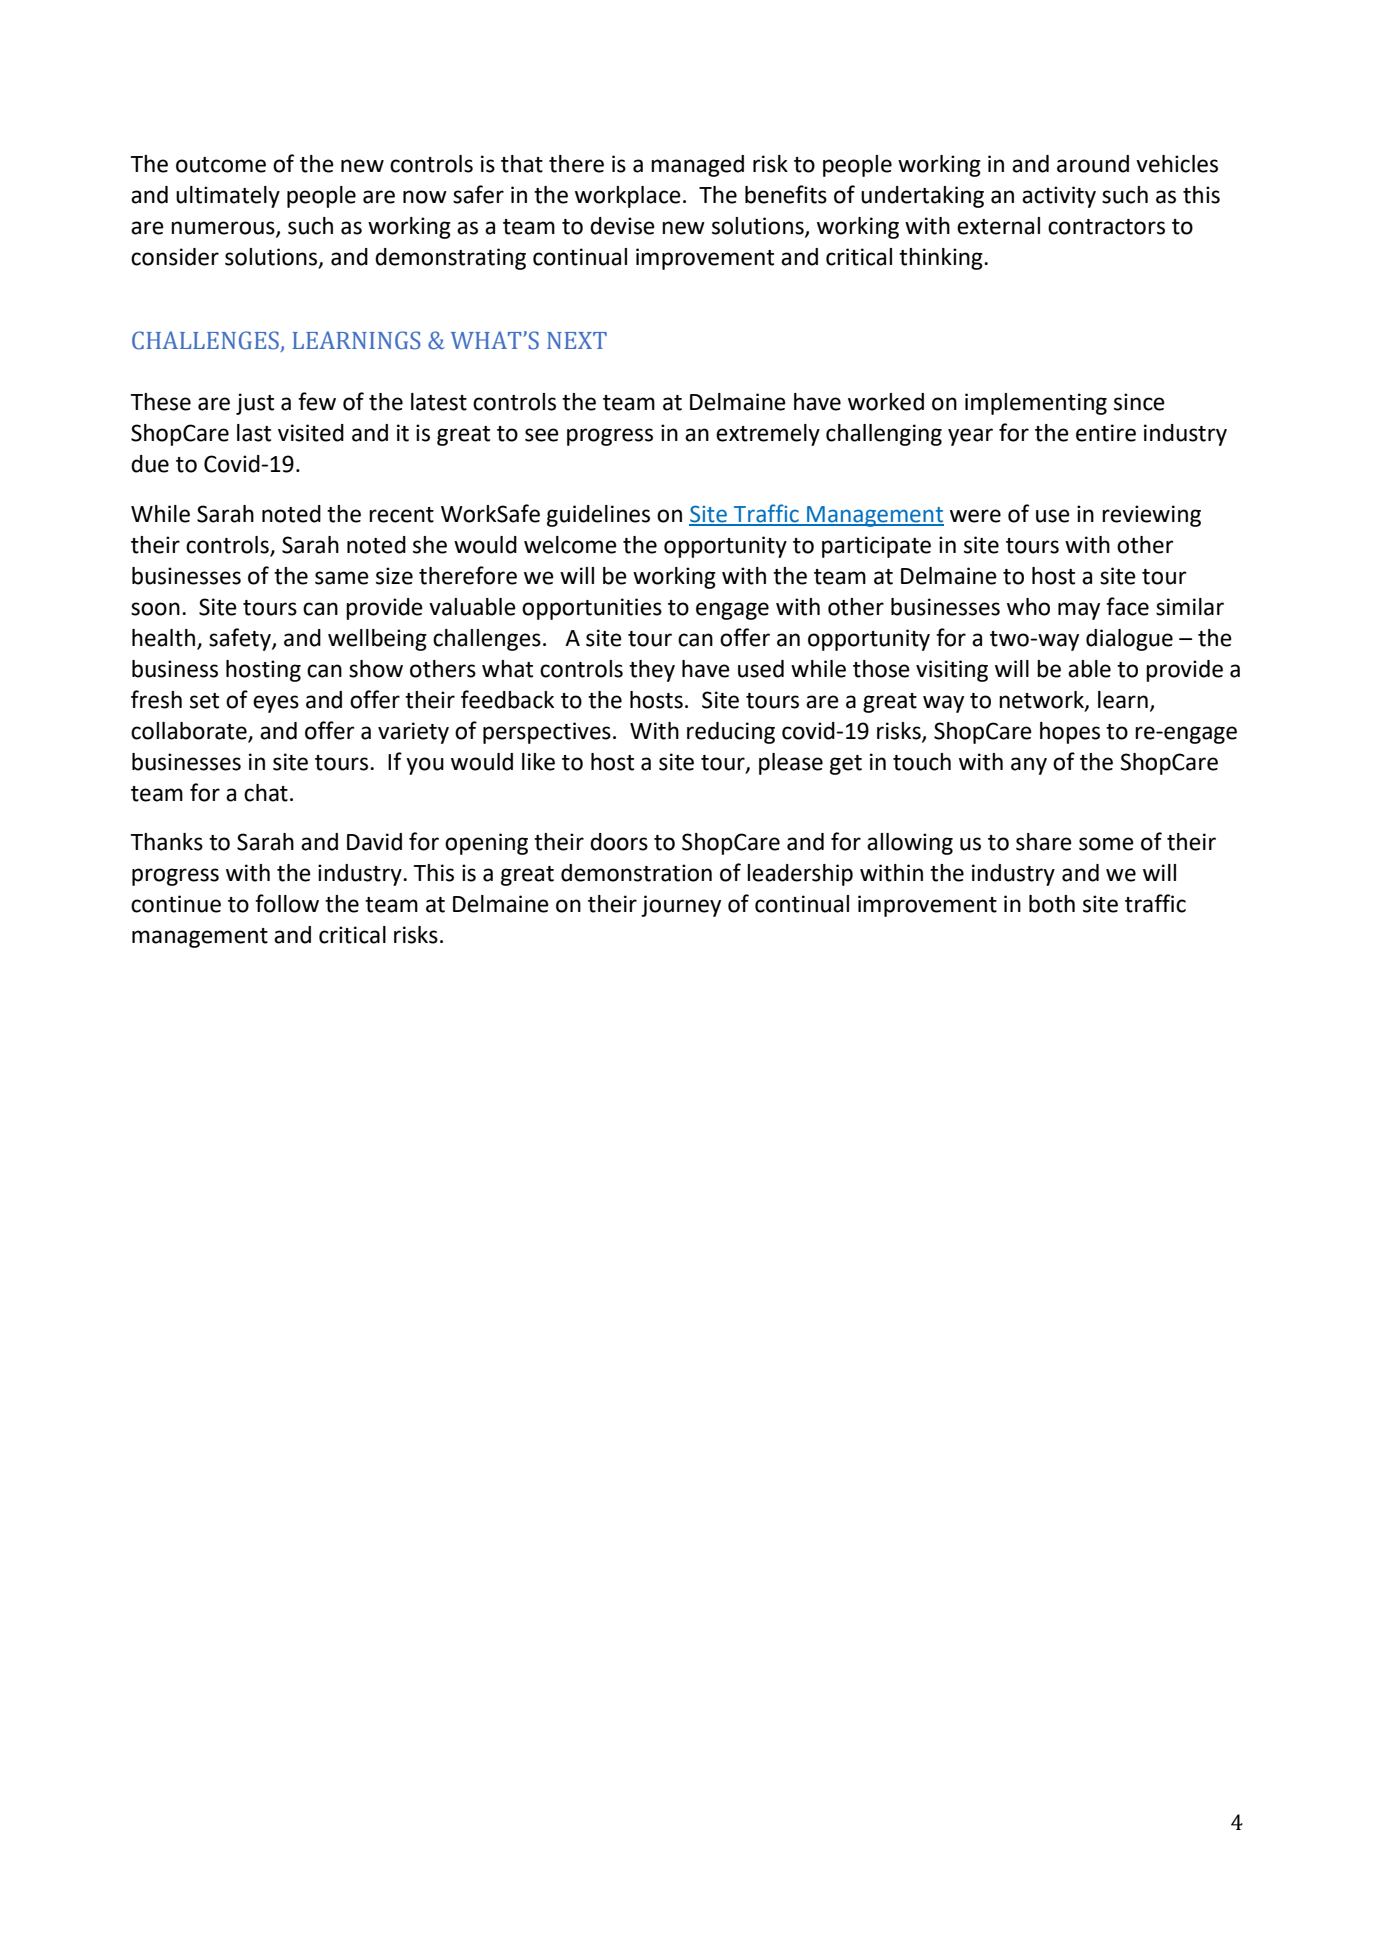 This document has height=1944, width=1374. Describe the element at coordinates (628, 197) in the document. I see `workplace` at that location.
